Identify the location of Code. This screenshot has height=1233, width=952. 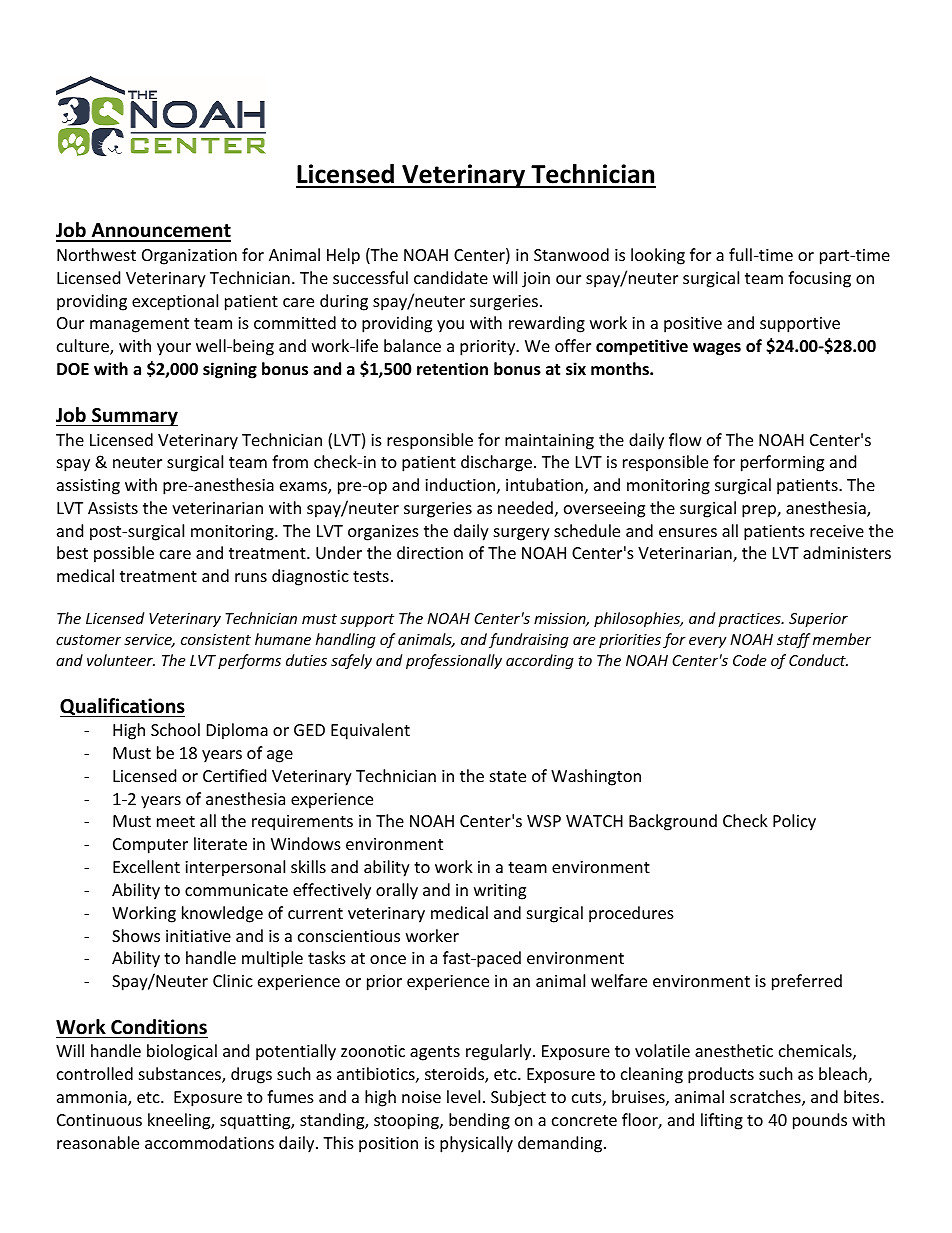
(749, 660).
